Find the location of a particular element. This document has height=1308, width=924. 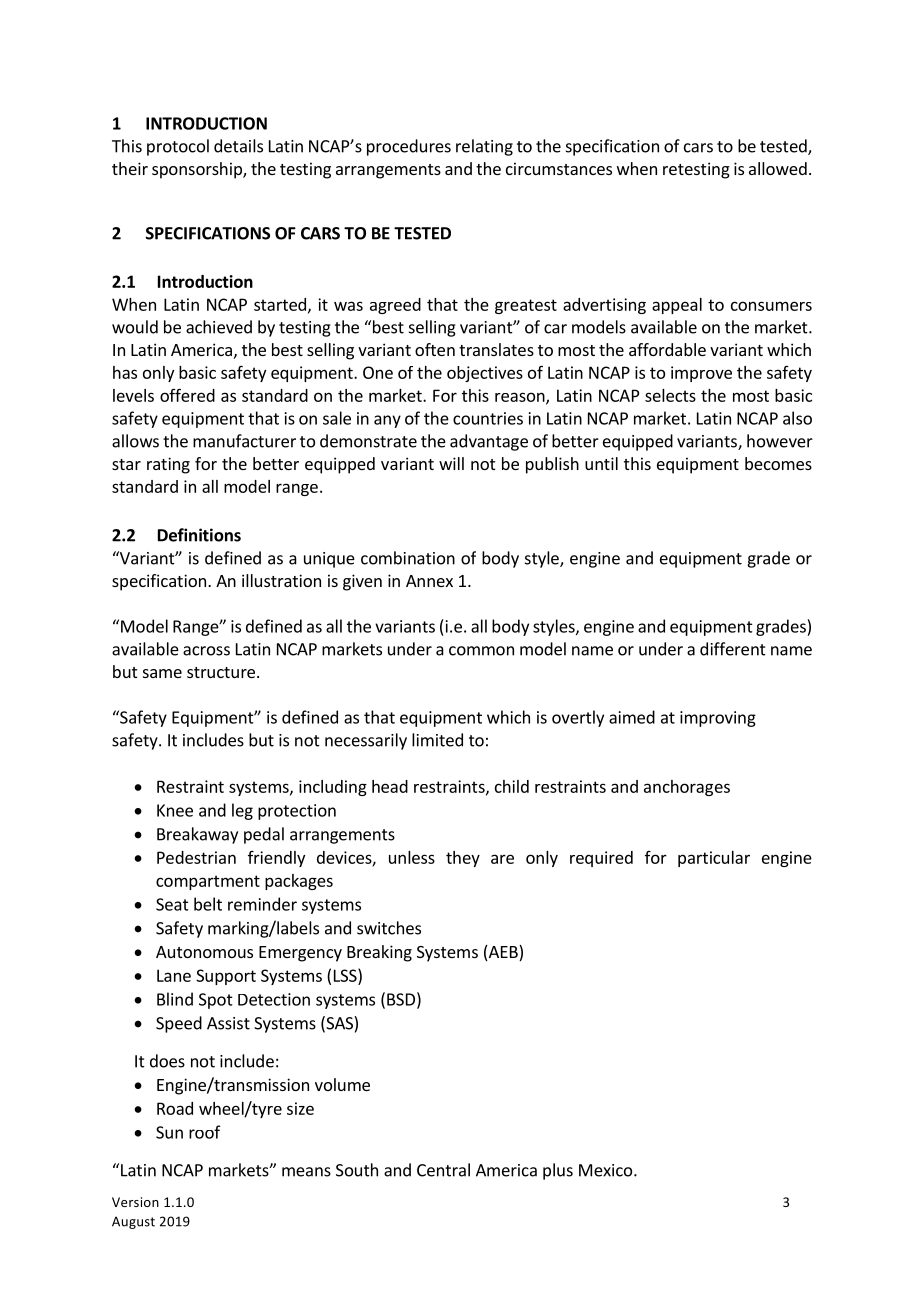

advantage is located at coordinates (489, 442).
